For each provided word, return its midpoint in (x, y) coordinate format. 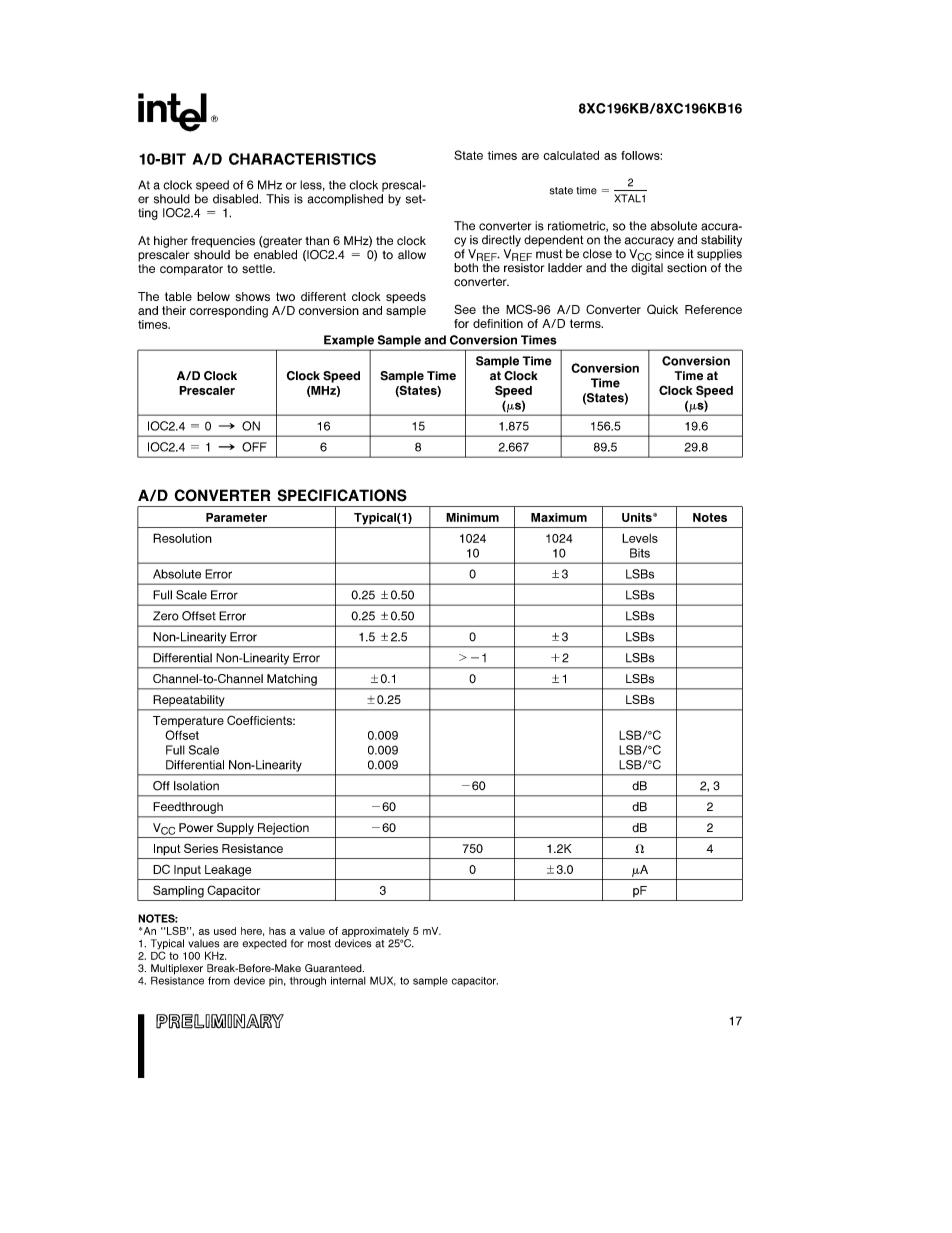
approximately (375, 932)
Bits (640, 553)
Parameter (236, 517)
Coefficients (261, 720)
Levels (640, 538)
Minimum (472, 517)
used (225, 931)
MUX (383, 981)
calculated (571, 155)
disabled (237, 199)
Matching (292, 680)
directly (501, 241)
